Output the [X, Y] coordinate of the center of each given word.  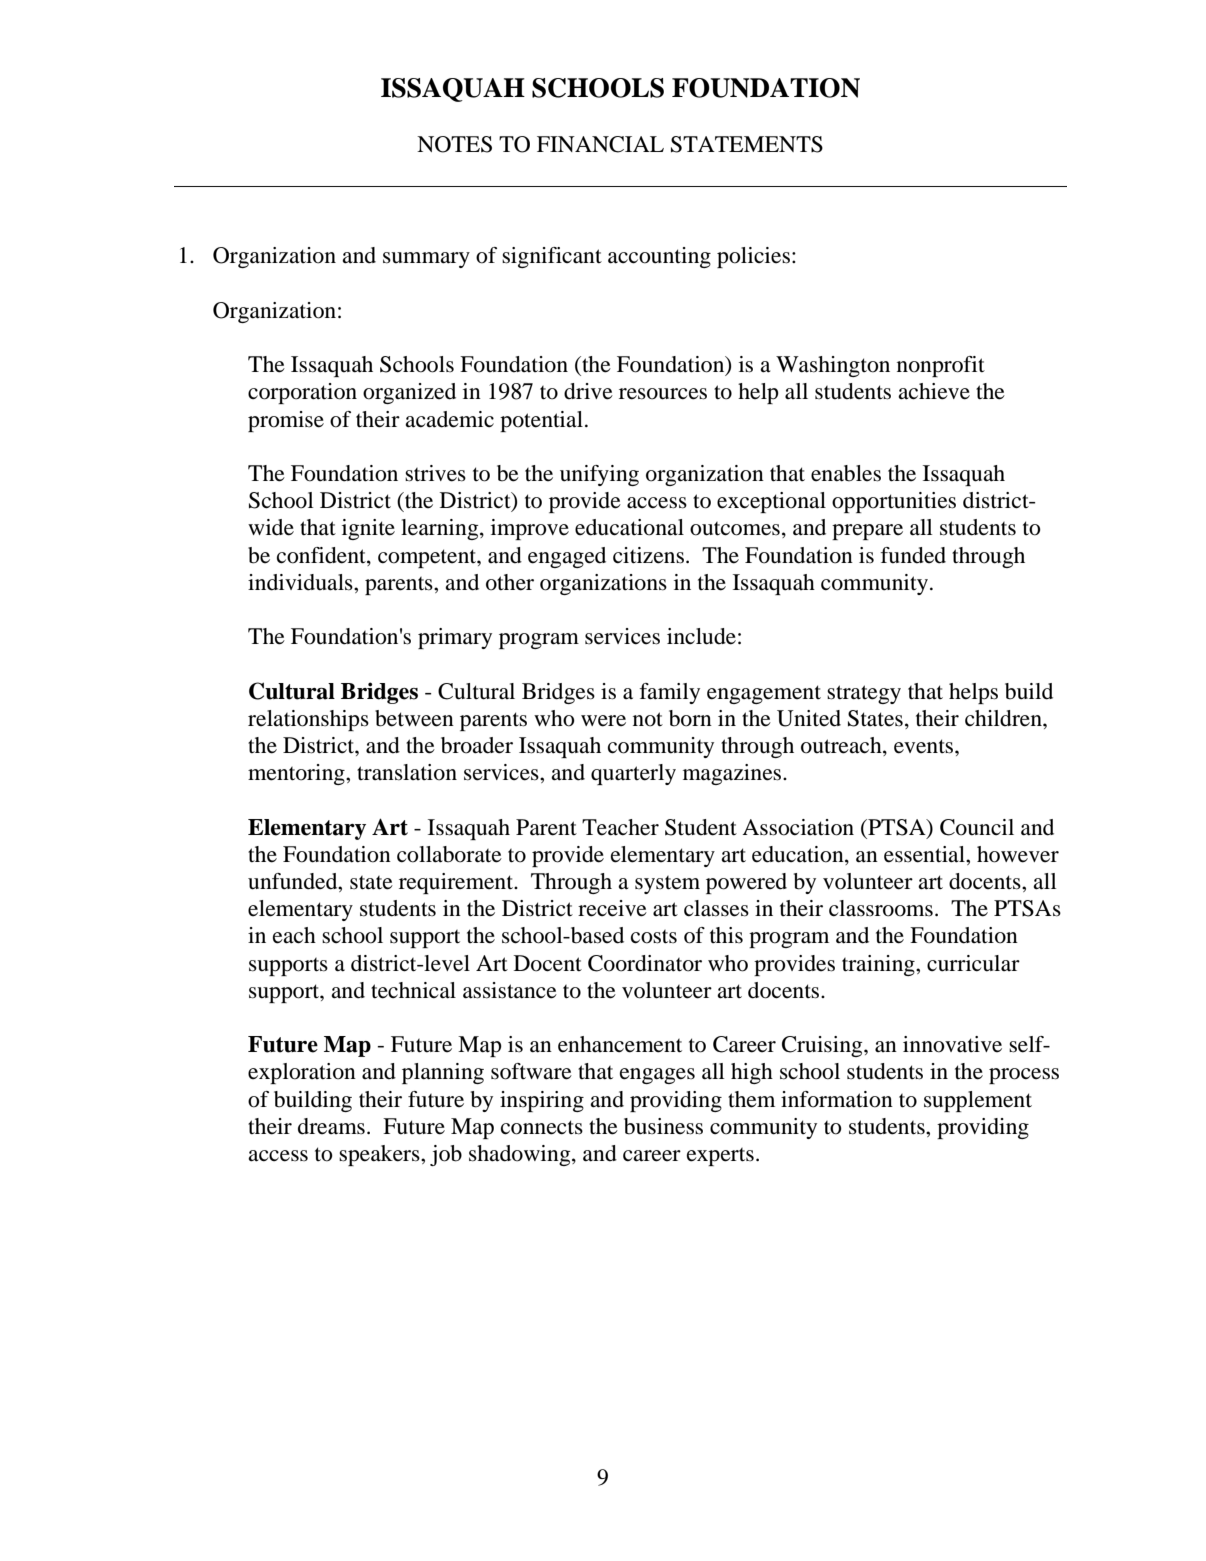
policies [753, 257]
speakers [380, 1155]
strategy [864, 694]
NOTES [454, 144]
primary [455, 638]
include [701, 636]
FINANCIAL [600, 144]
